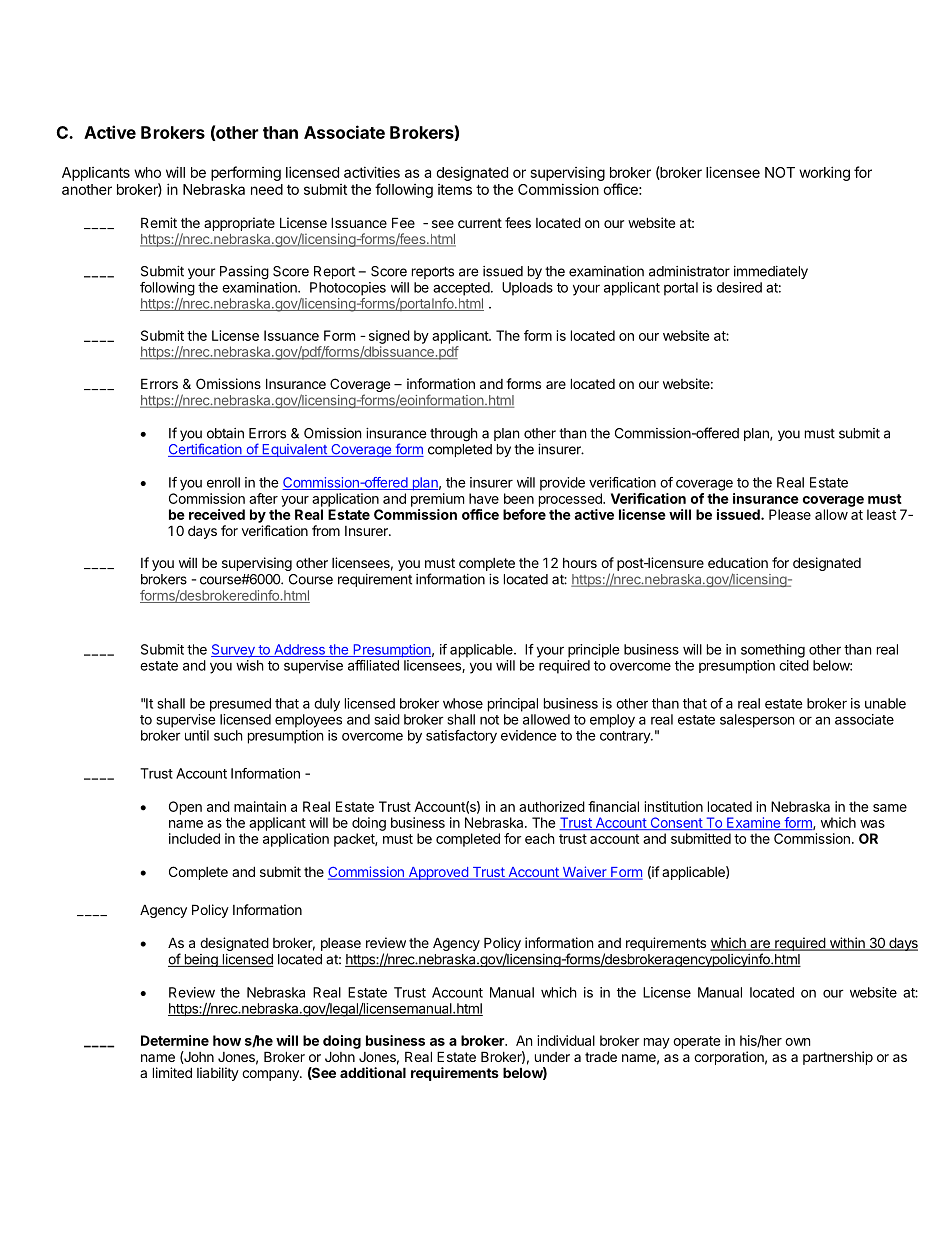 This screenshot has height=1233, width=952. What do you see at coordinates (223, 482) in the screenshot?
I see `enroll` at bounding box center [223, 482].
